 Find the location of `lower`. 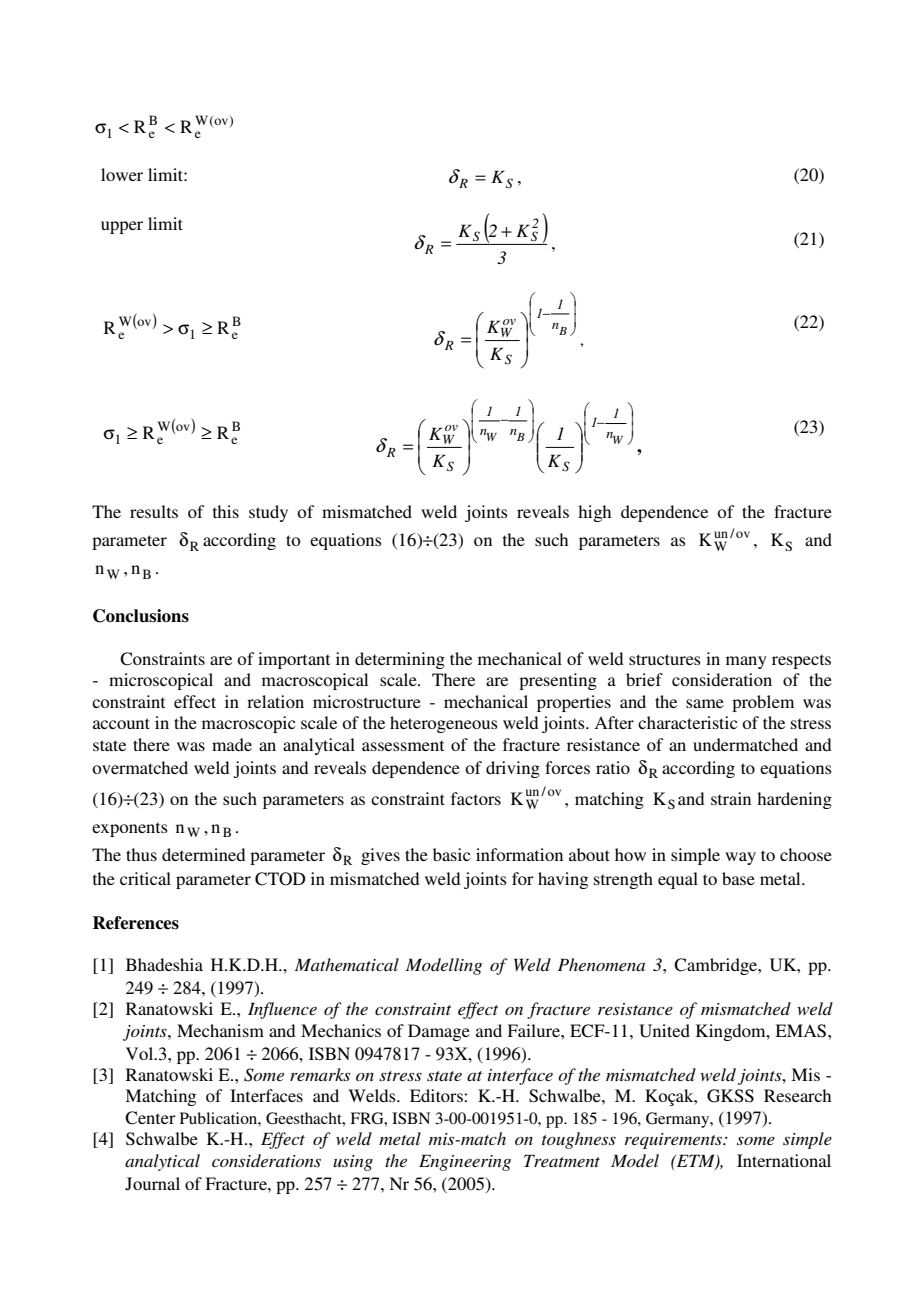

lower is located at coordinates (122, 174).
